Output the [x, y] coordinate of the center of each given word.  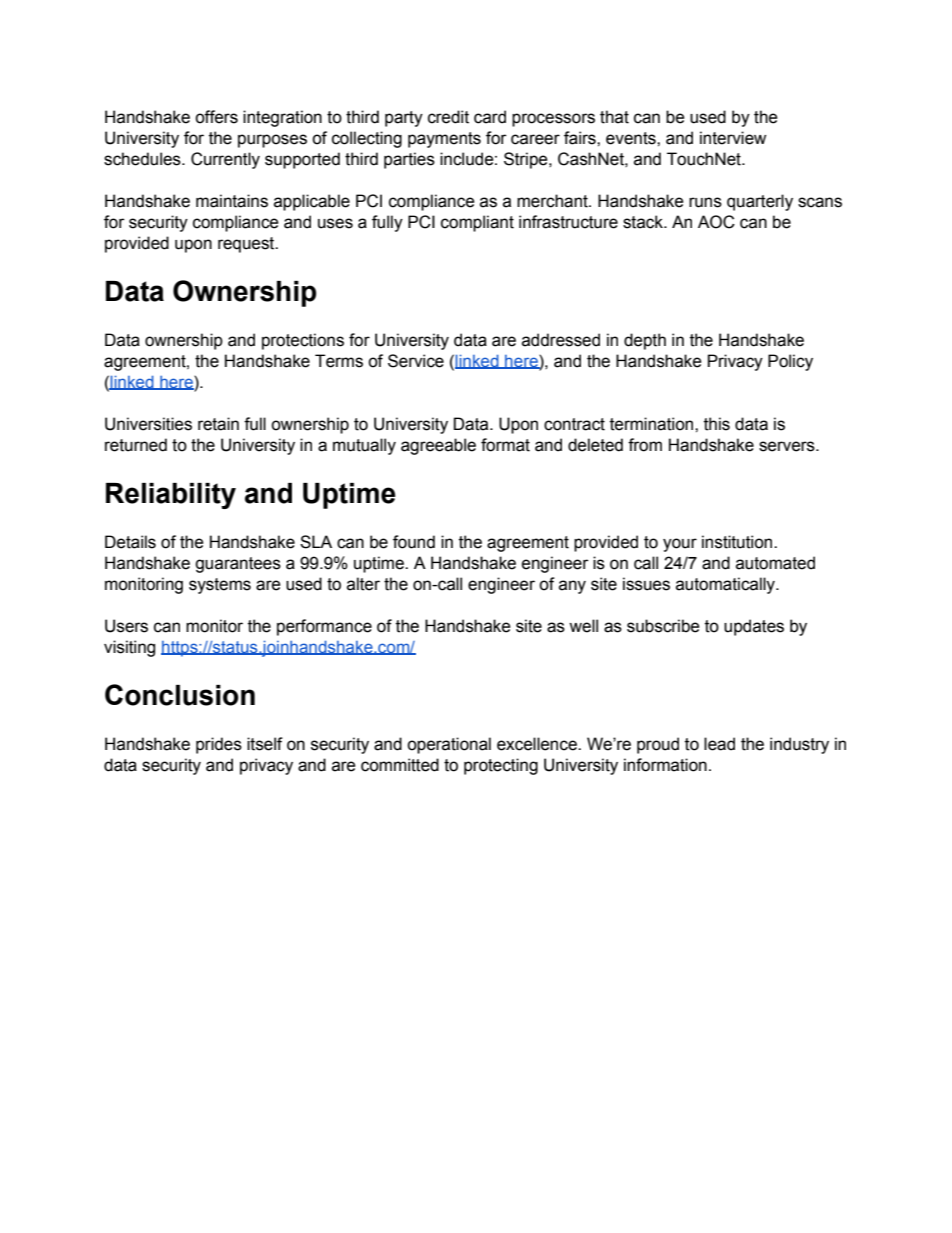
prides [219, 745]
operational [449, 745]
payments [444, 140]
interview [733, 138]
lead [719, 744]
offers [216, 117]
